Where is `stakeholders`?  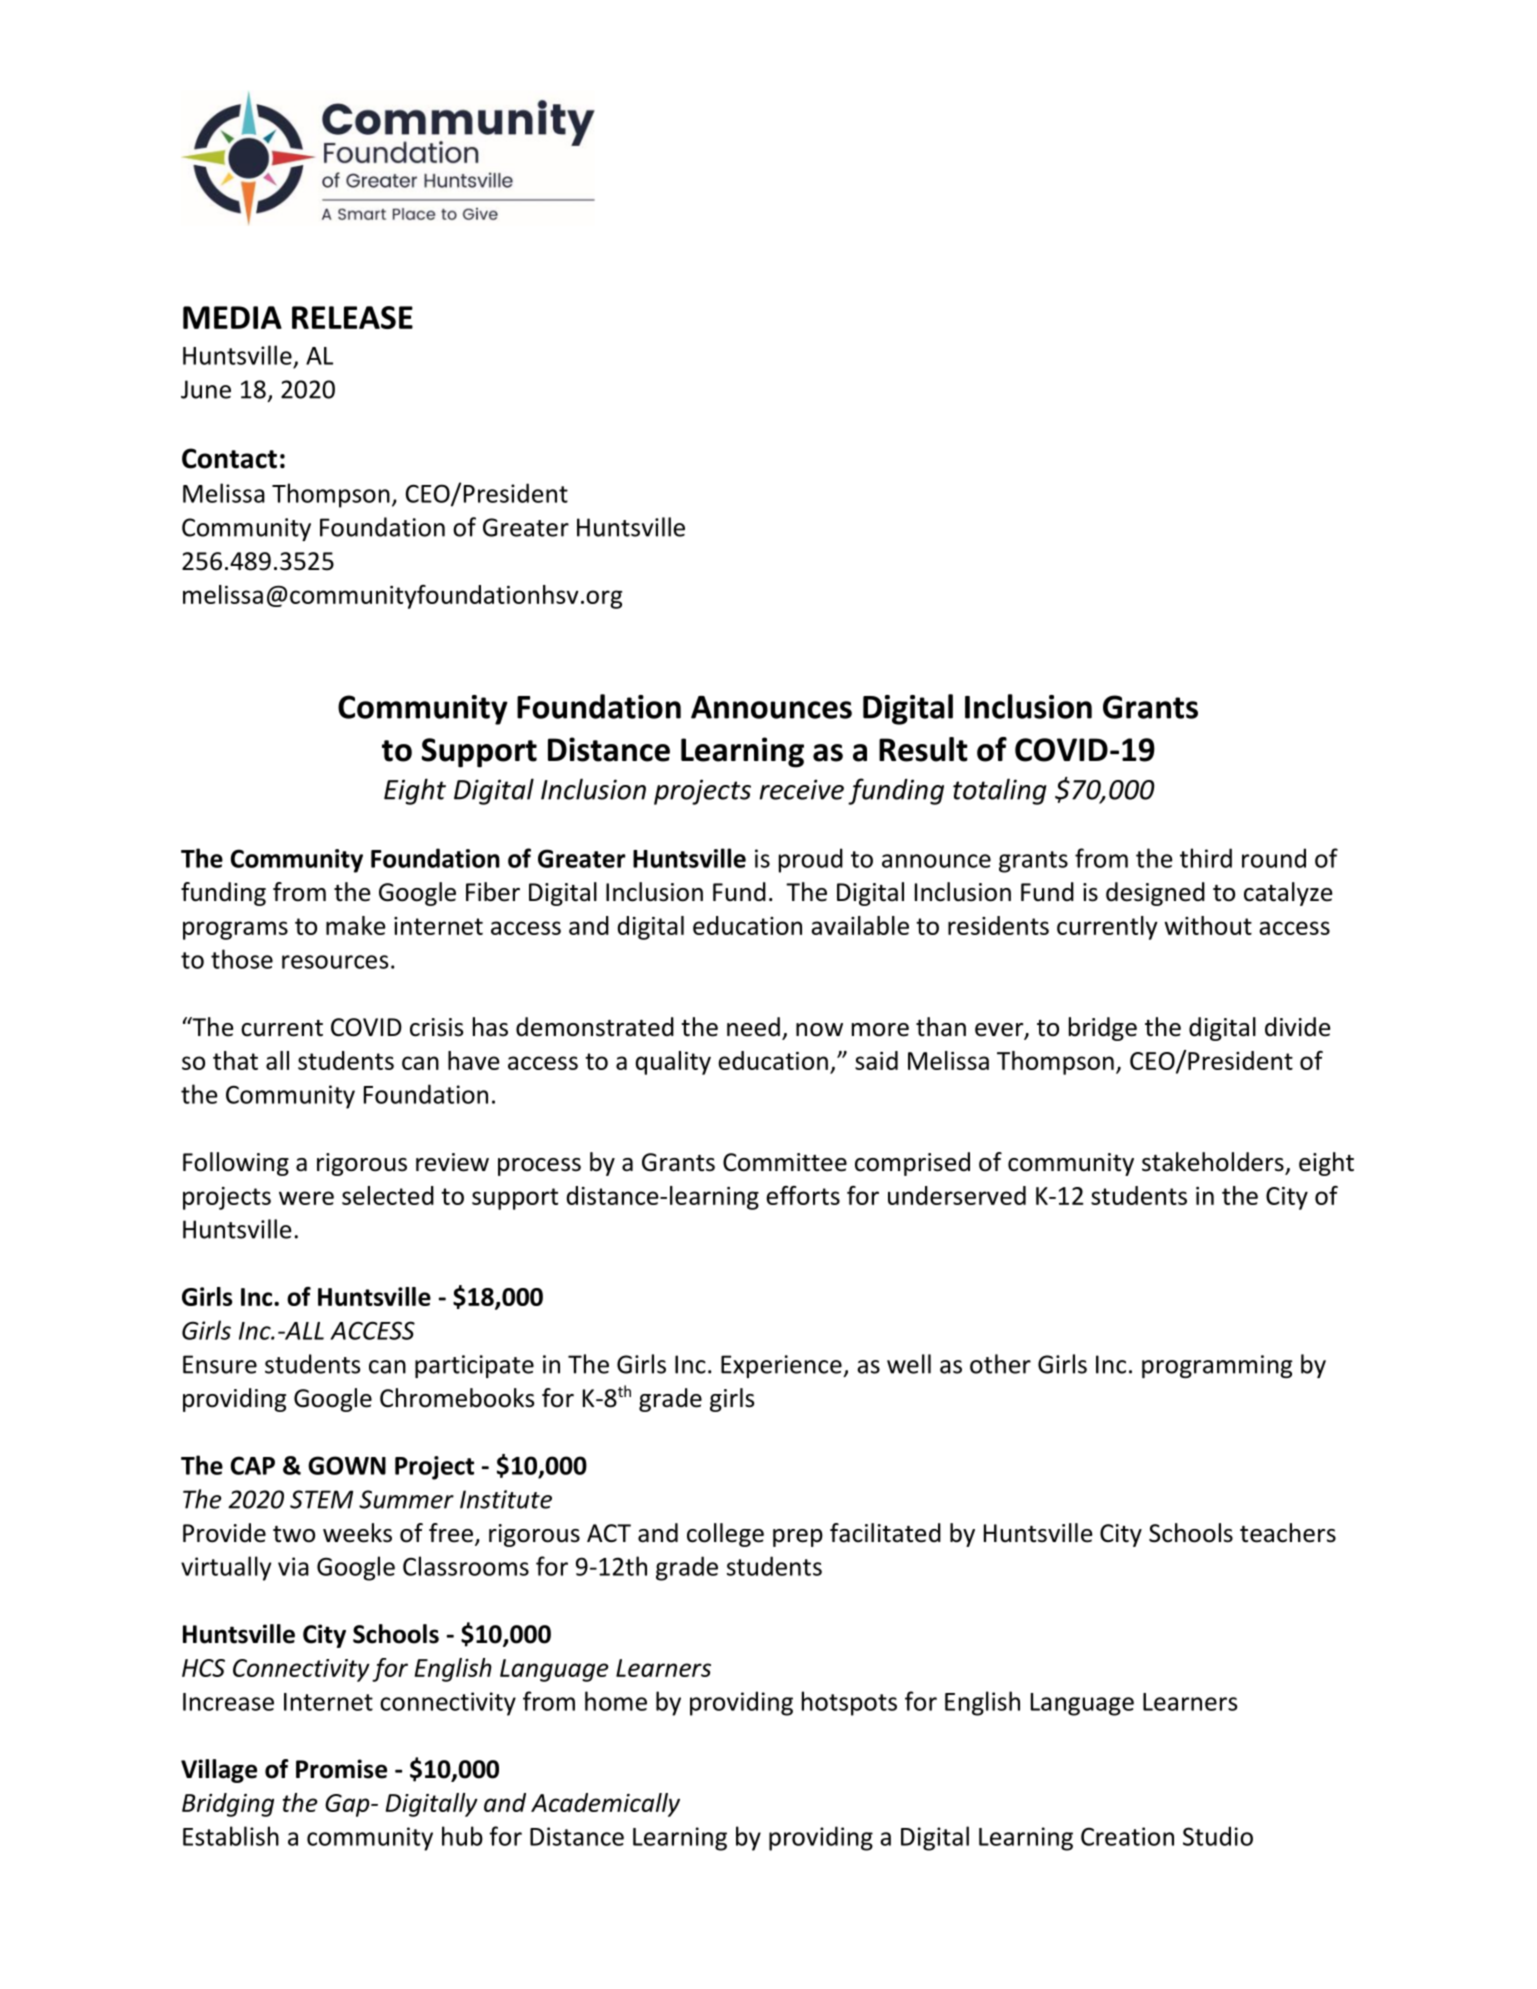 stakeholders is located at coordinates (1213, 1162).
